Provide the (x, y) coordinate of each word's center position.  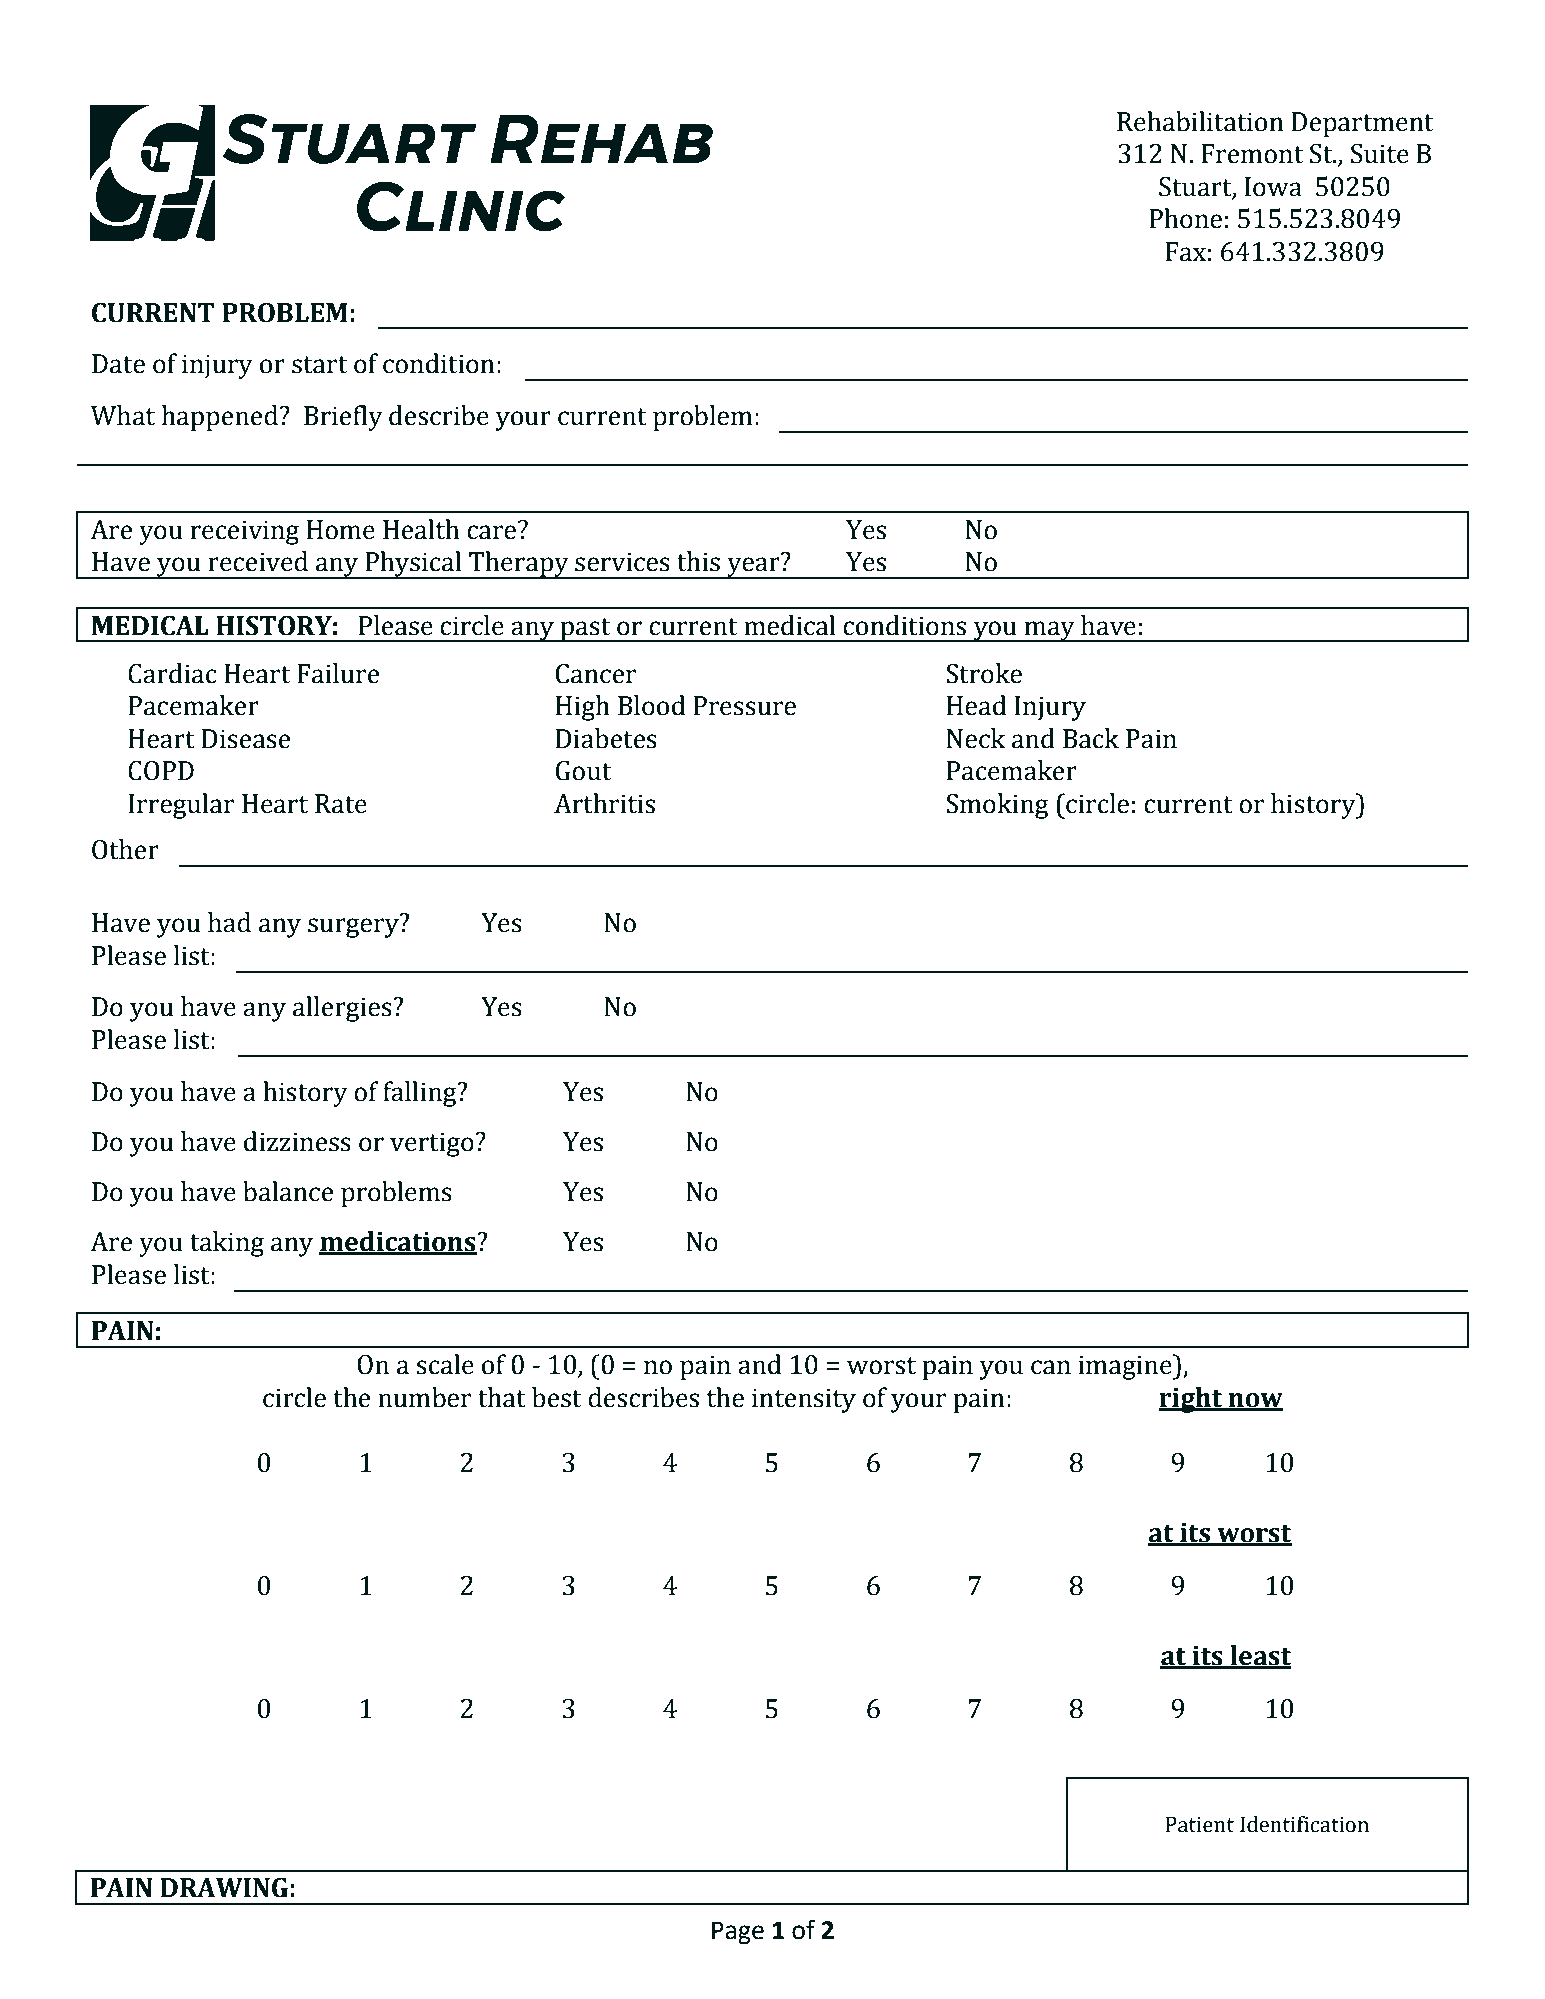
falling (421, 1094)
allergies (343, 1009)
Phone (1185, 218)
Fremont (1252, 154)
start (319, 365)
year (753, 567)
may (1049, 631)
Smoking (997, 806)
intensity (804, 1400)
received (258, 561)
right (1192, 1400)
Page (738, 1933)
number (424, 1397)
